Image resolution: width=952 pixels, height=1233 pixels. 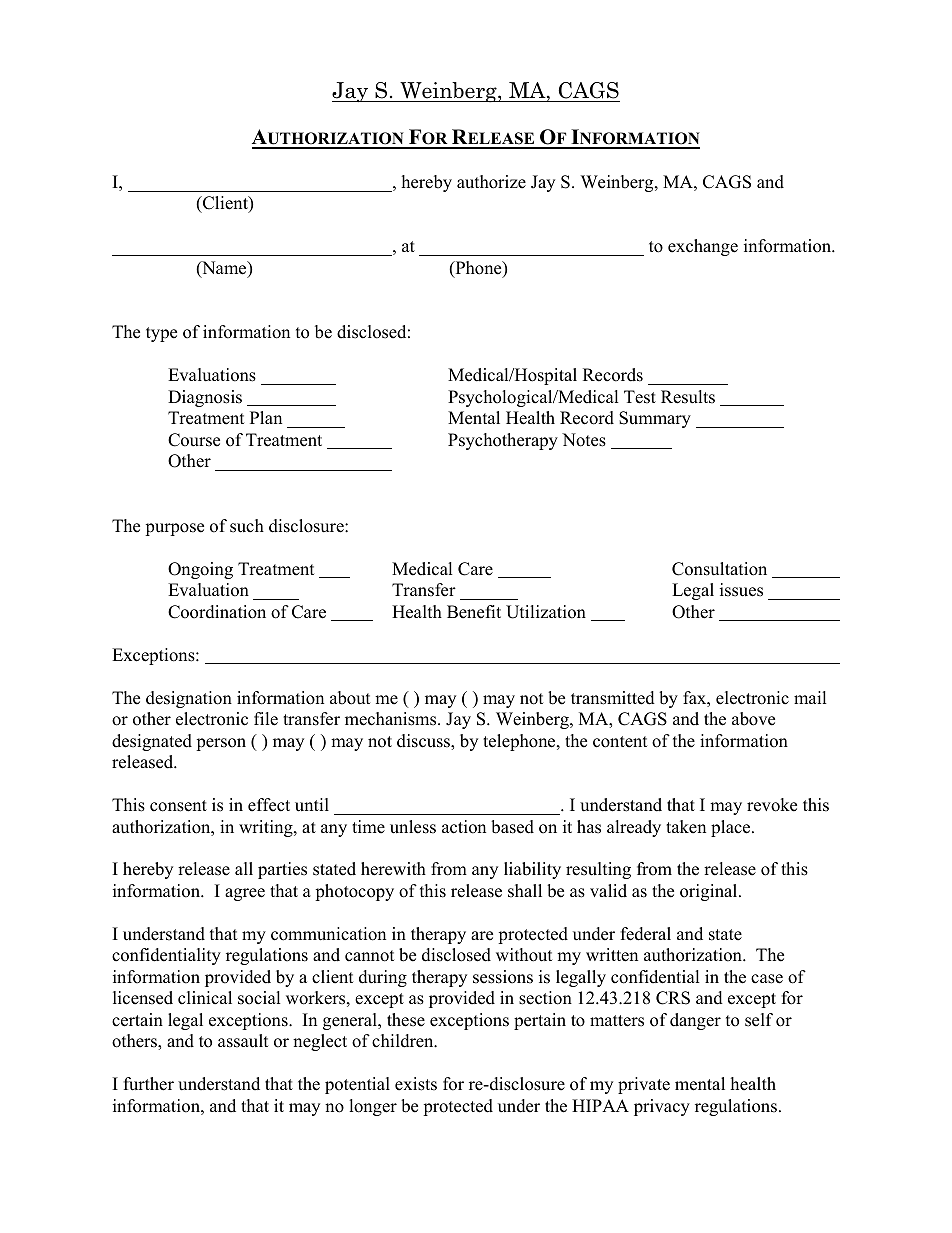 What do you see at coordinates (710, 892) in the screenshot?
I see `original` at bounding box center [710, 892].
